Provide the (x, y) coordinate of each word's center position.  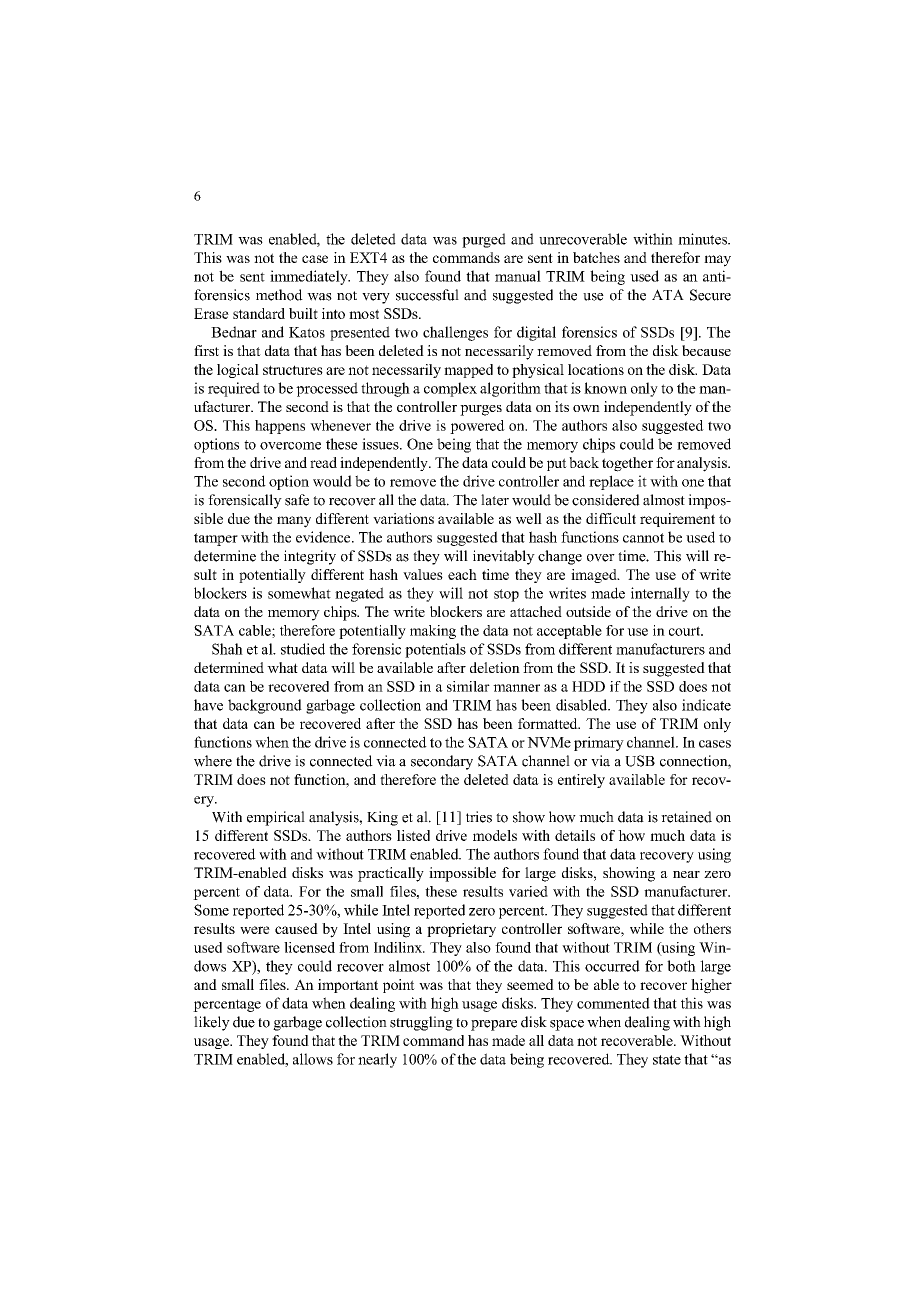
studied (303, 649)
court (686, 631)
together (627, 464)
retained (686, 817)
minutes (704, 239)
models (495, 835)
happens (280, 427)
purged (484, 240)
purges (481, 410)
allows (313, 1059)
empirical (276, 818)
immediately (310, 277)
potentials (435, 650)
